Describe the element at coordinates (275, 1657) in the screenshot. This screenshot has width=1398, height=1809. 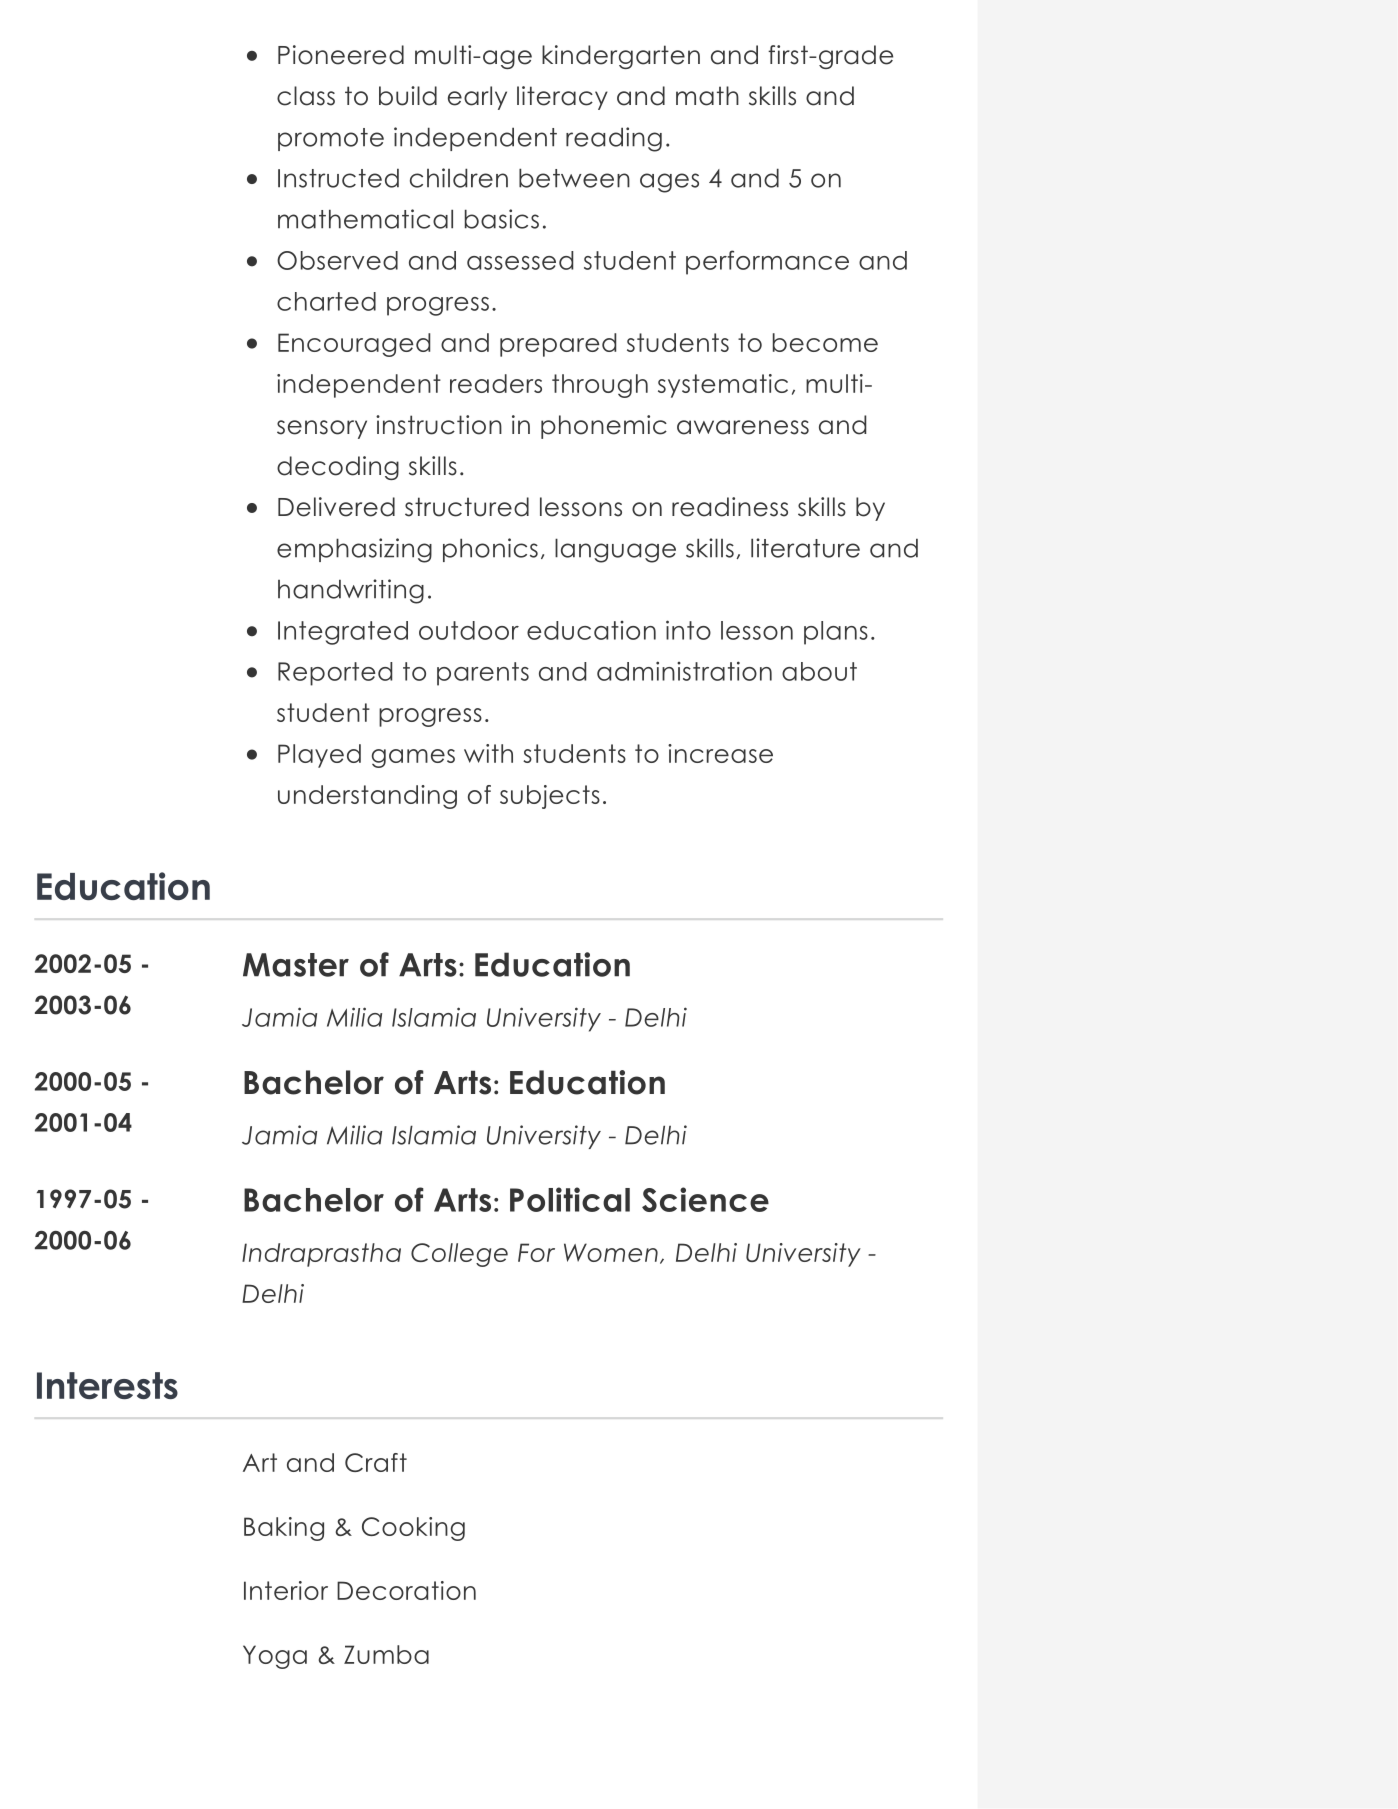
I see `Yoga` at that location.
